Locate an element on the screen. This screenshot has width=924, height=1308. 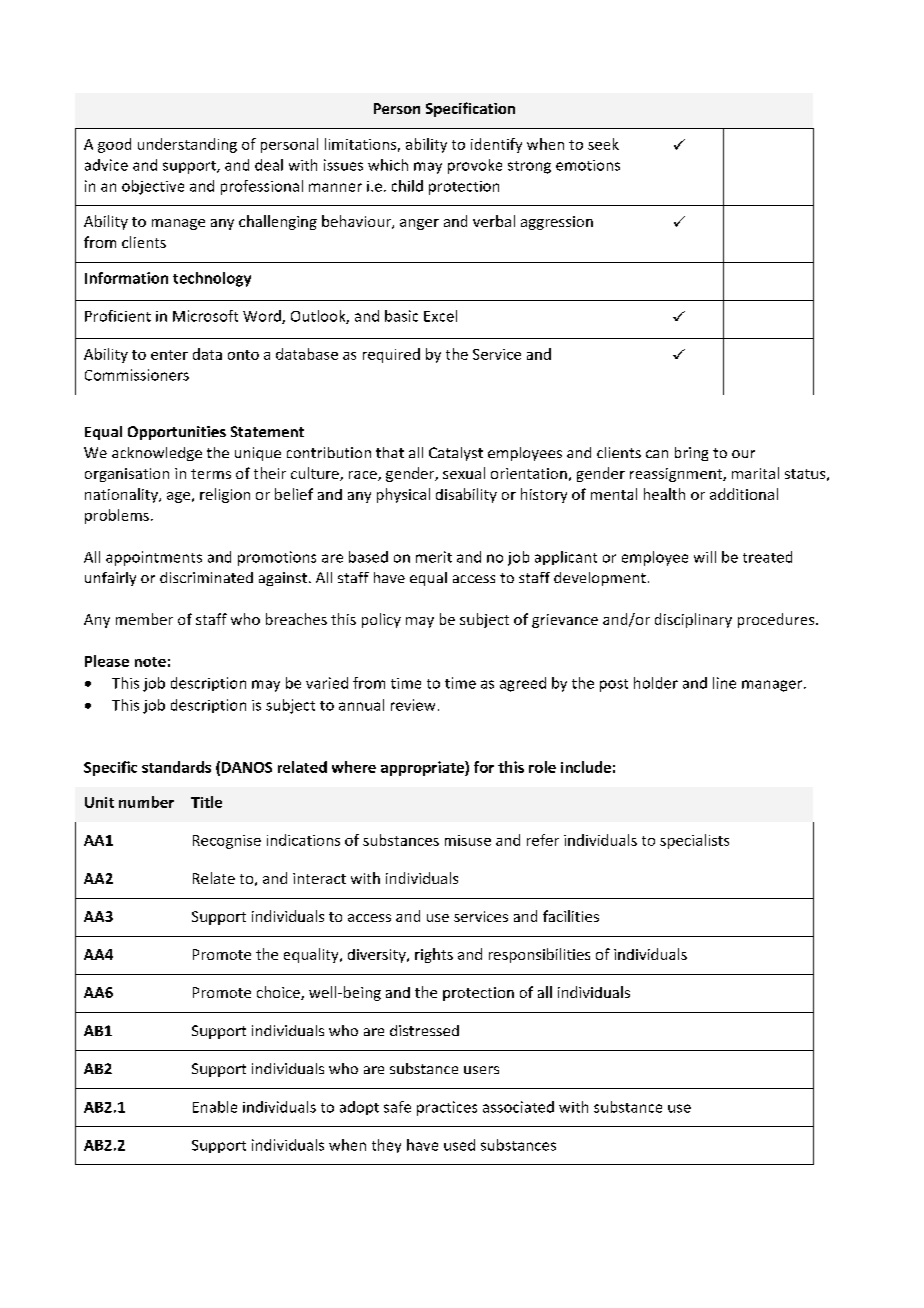
sexual is located at coordinates (464, 473).
